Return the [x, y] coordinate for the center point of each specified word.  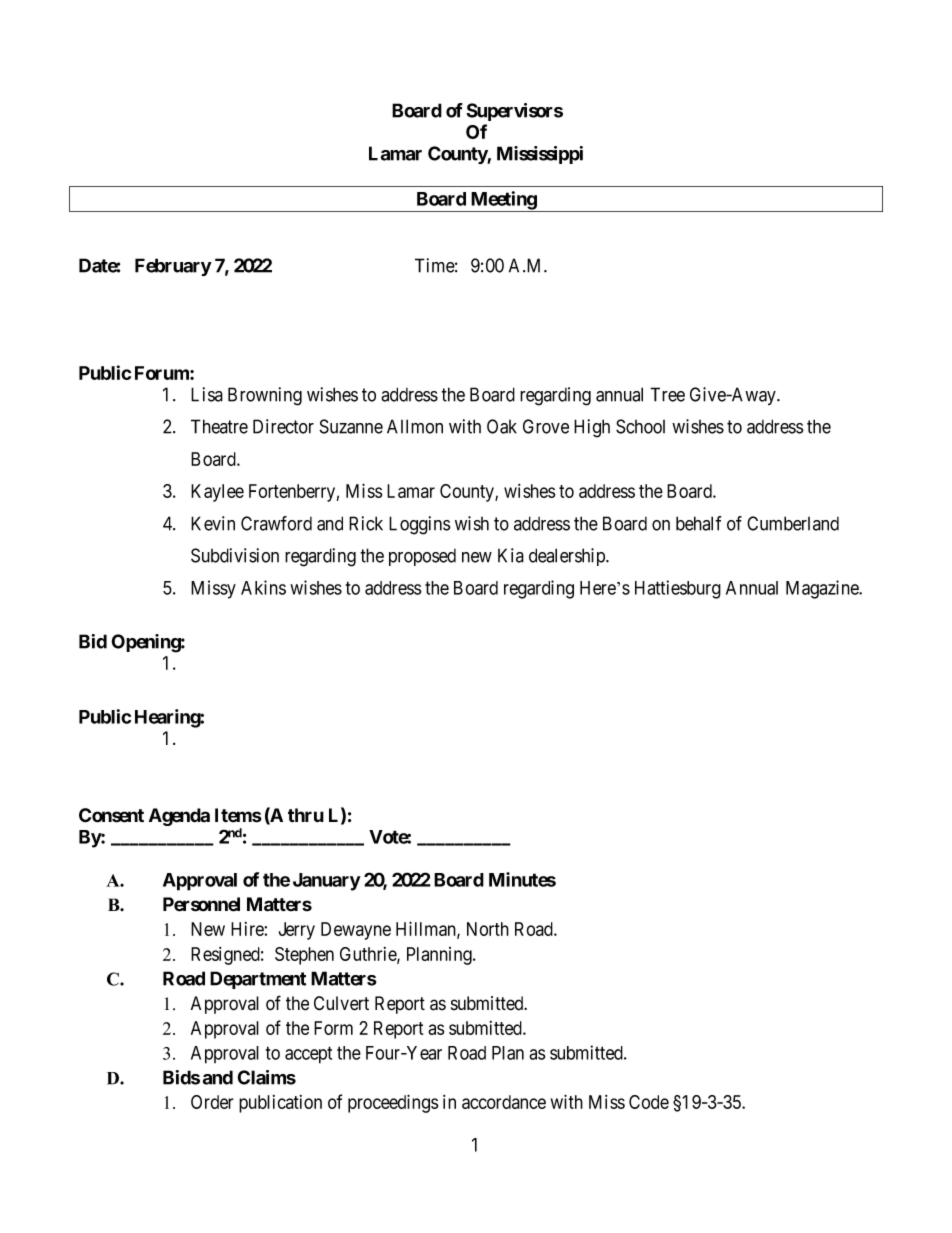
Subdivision [235, 555]
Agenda [179, 817]
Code [649, 1102]
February [173, 267]
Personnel [201, 904]
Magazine [823, 589]
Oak [502, 426]
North [488, 929]
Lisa [207, 394]
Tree [667, 394]
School [640, 426]
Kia [511, 555]
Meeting [503, 201]
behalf [698, 523]
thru [306, 815]
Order [212, 1102]
